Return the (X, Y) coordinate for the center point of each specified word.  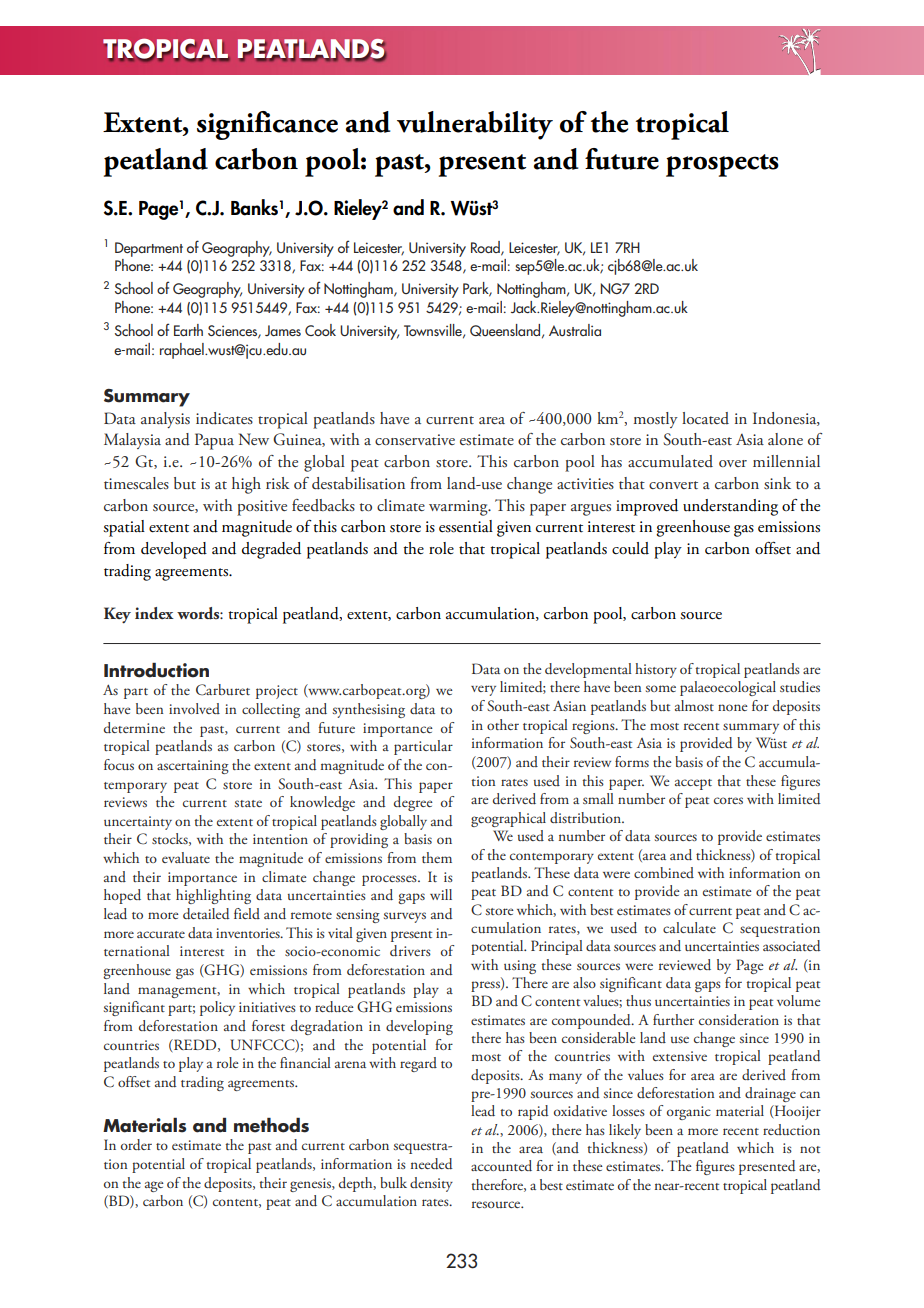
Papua (214, 441)
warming (459, 508)
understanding (730, 507)
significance (267, 125)
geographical (508, 819)
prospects (722, 165)
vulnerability (475, 125)
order (136, 1145)
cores (728, 800)
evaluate (186, 857)
